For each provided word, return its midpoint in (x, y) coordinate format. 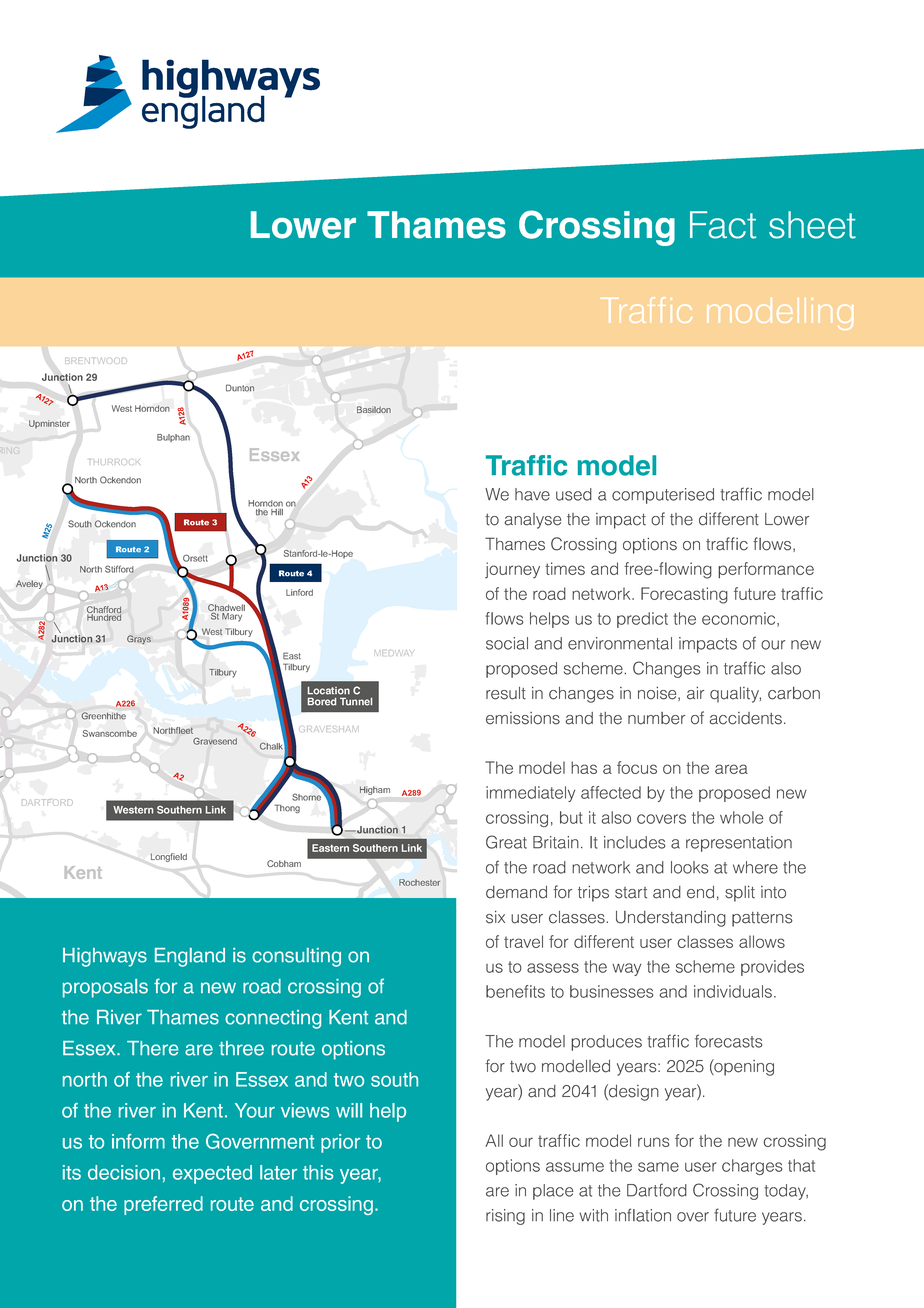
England (190, 957)
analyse (532, 521)
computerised (663, 496)
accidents (745, 718)
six (495, 917)
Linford (299, 592)
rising (505, 1217)
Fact (723, 225)
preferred (163, 1205)
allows (762, 941)
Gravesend (215, 741)
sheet (812, 225)
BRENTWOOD (96, 361)
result (506, 693)
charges (752, 1167)
